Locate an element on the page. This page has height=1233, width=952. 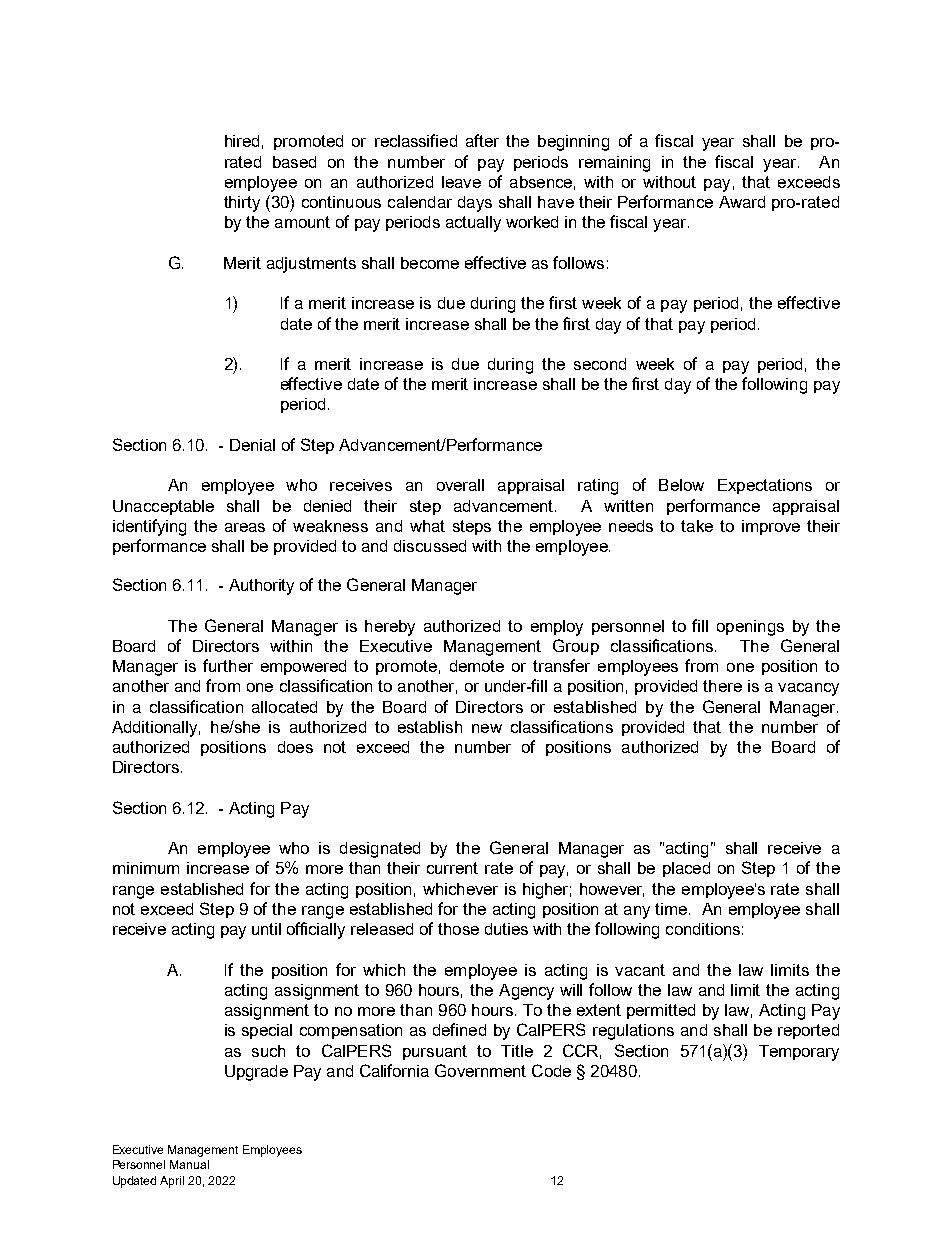
demote is located at coordinates (477, 666).
